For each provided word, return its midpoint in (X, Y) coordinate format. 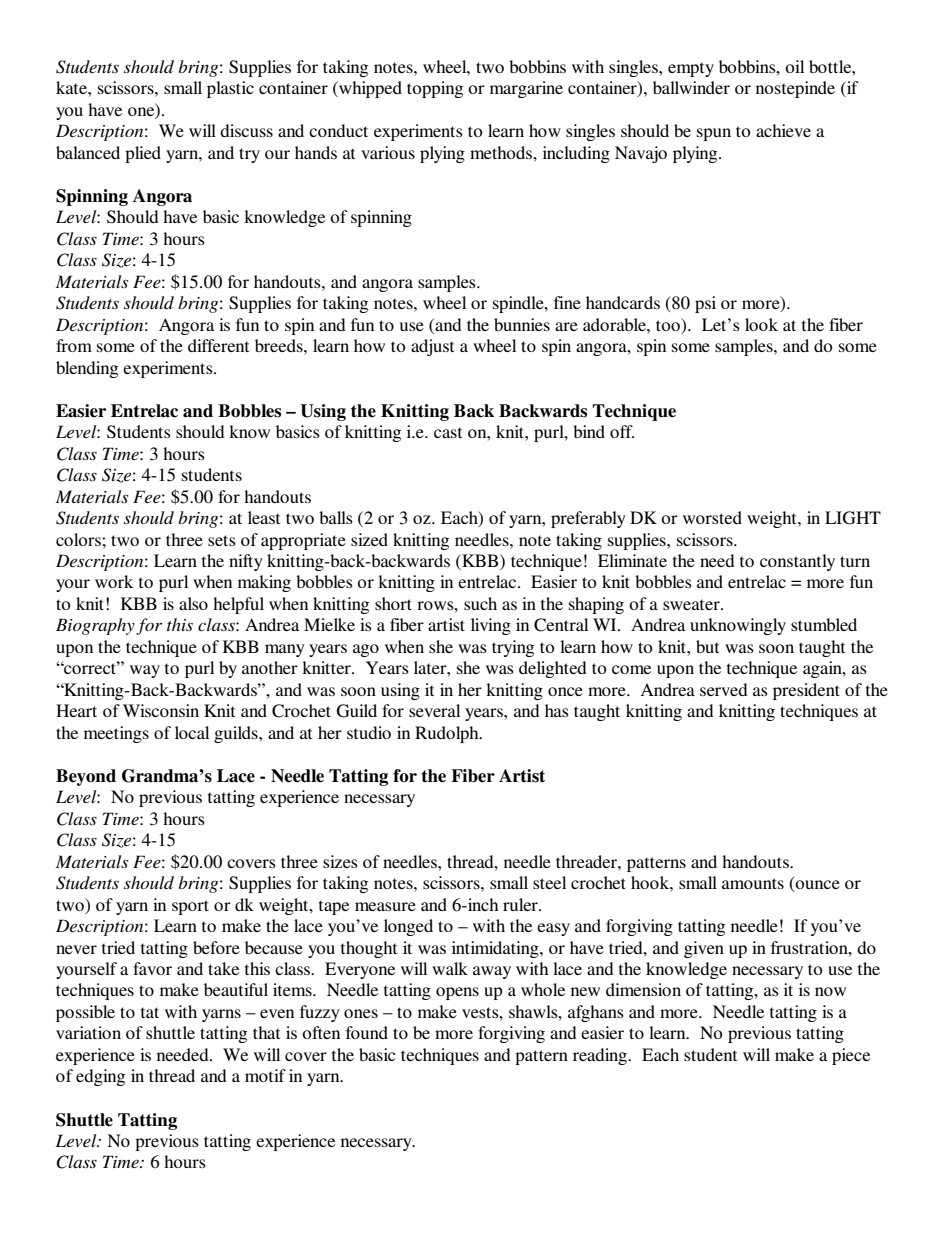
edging (100, 1077)
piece (851, 1056)
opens (457, 993)
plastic (230, 89)
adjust (432, 347)
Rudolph (448, 734)
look (761, 324)
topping (435, 89)
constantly (797, 562)
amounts (753, 883)
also (193, 603)
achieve (783, 130)
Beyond (86, 777)
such (480, 603)
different (218, 345)
